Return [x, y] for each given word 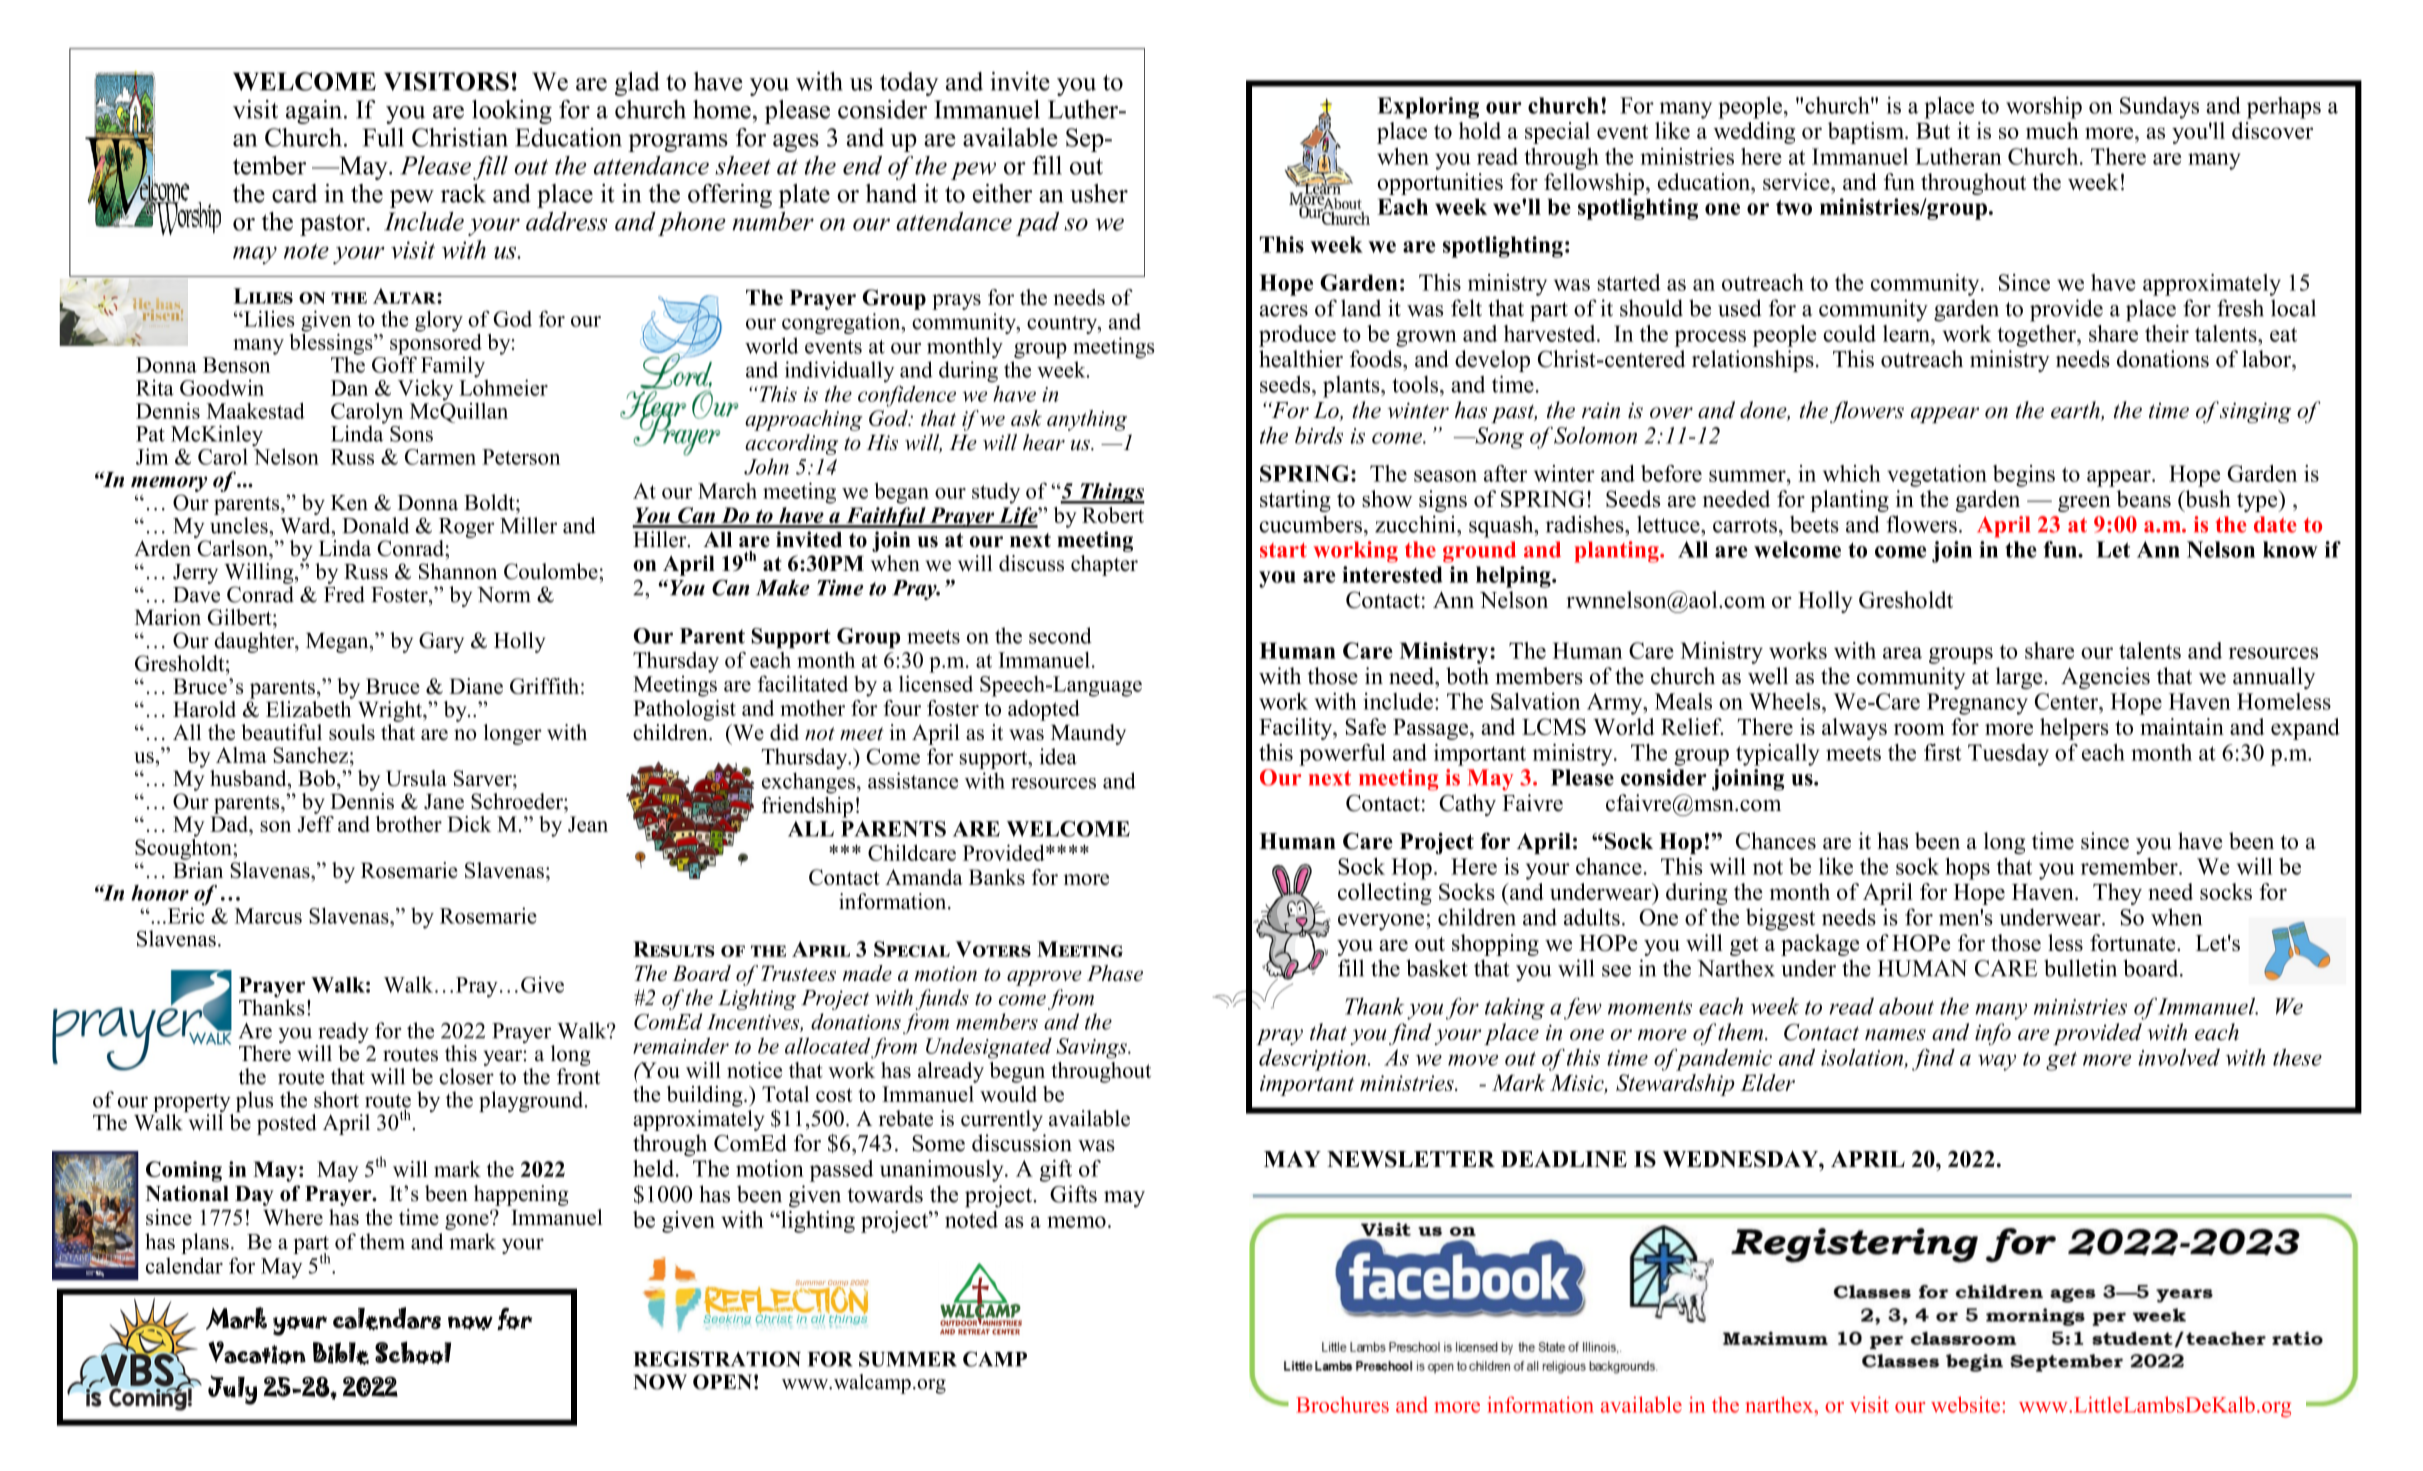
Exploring [1428, 108]
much [2052, 130]
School [413, 1352]
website [1965, 1404]
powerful [1342, 755]
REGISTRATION [717, 1359]
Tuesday [2008, 755]
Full [383, 137]
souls [352, 732]
